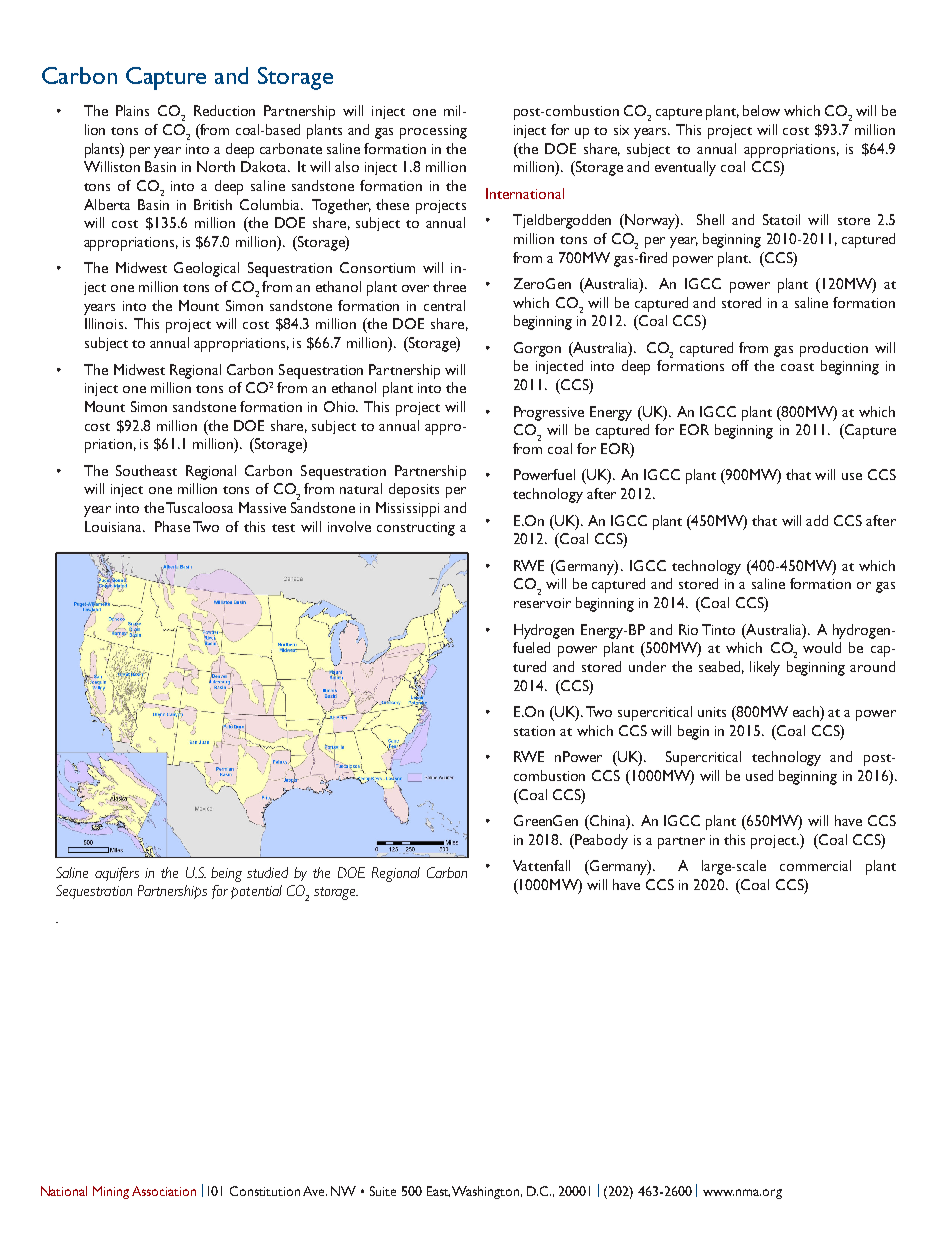 The width and height of the document is (952, 1233). What do you see at coordinates (164, 1191) in the document?
I see `Association` at bounding box center [164, 1191].
